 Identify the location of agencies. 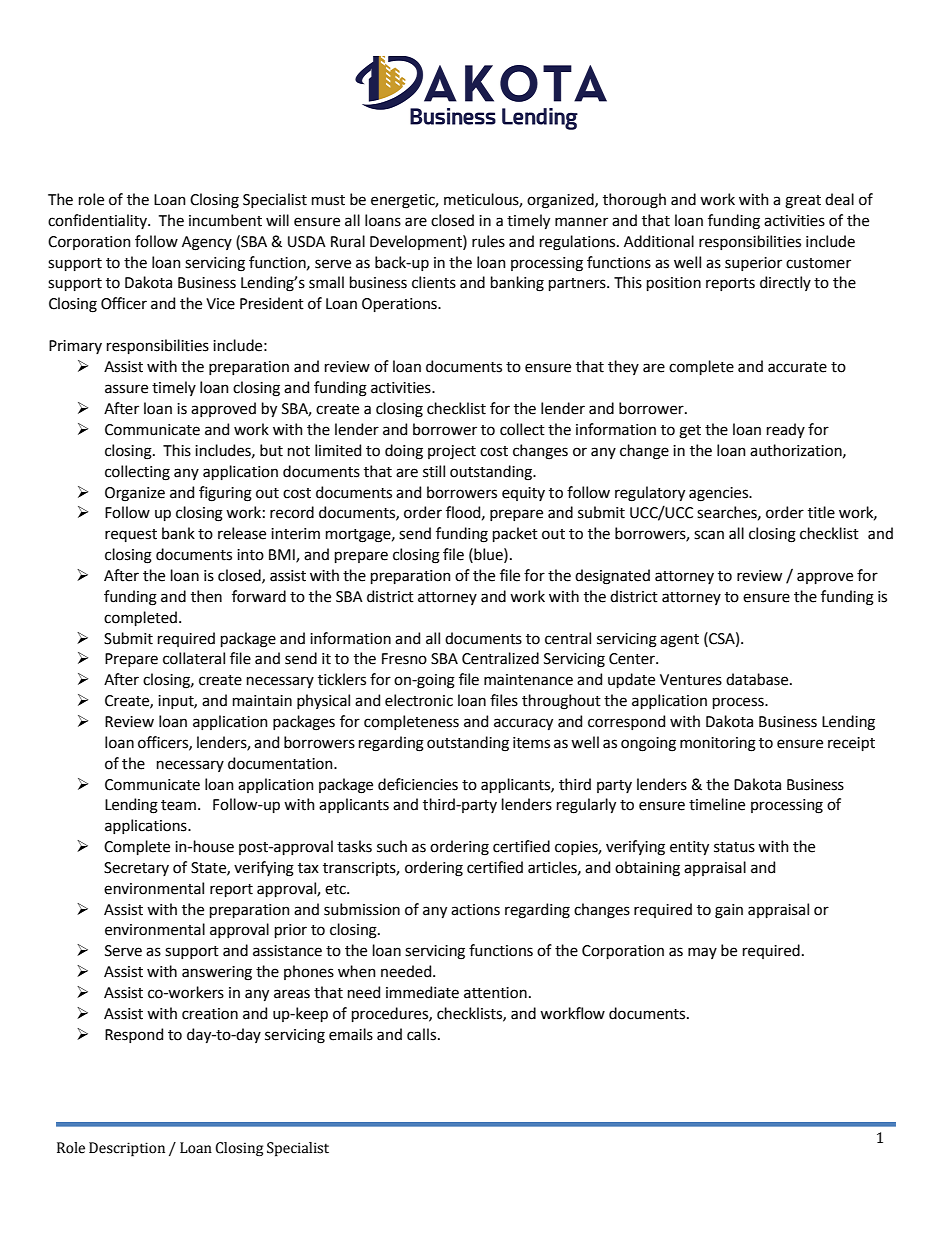
(719, 494).
